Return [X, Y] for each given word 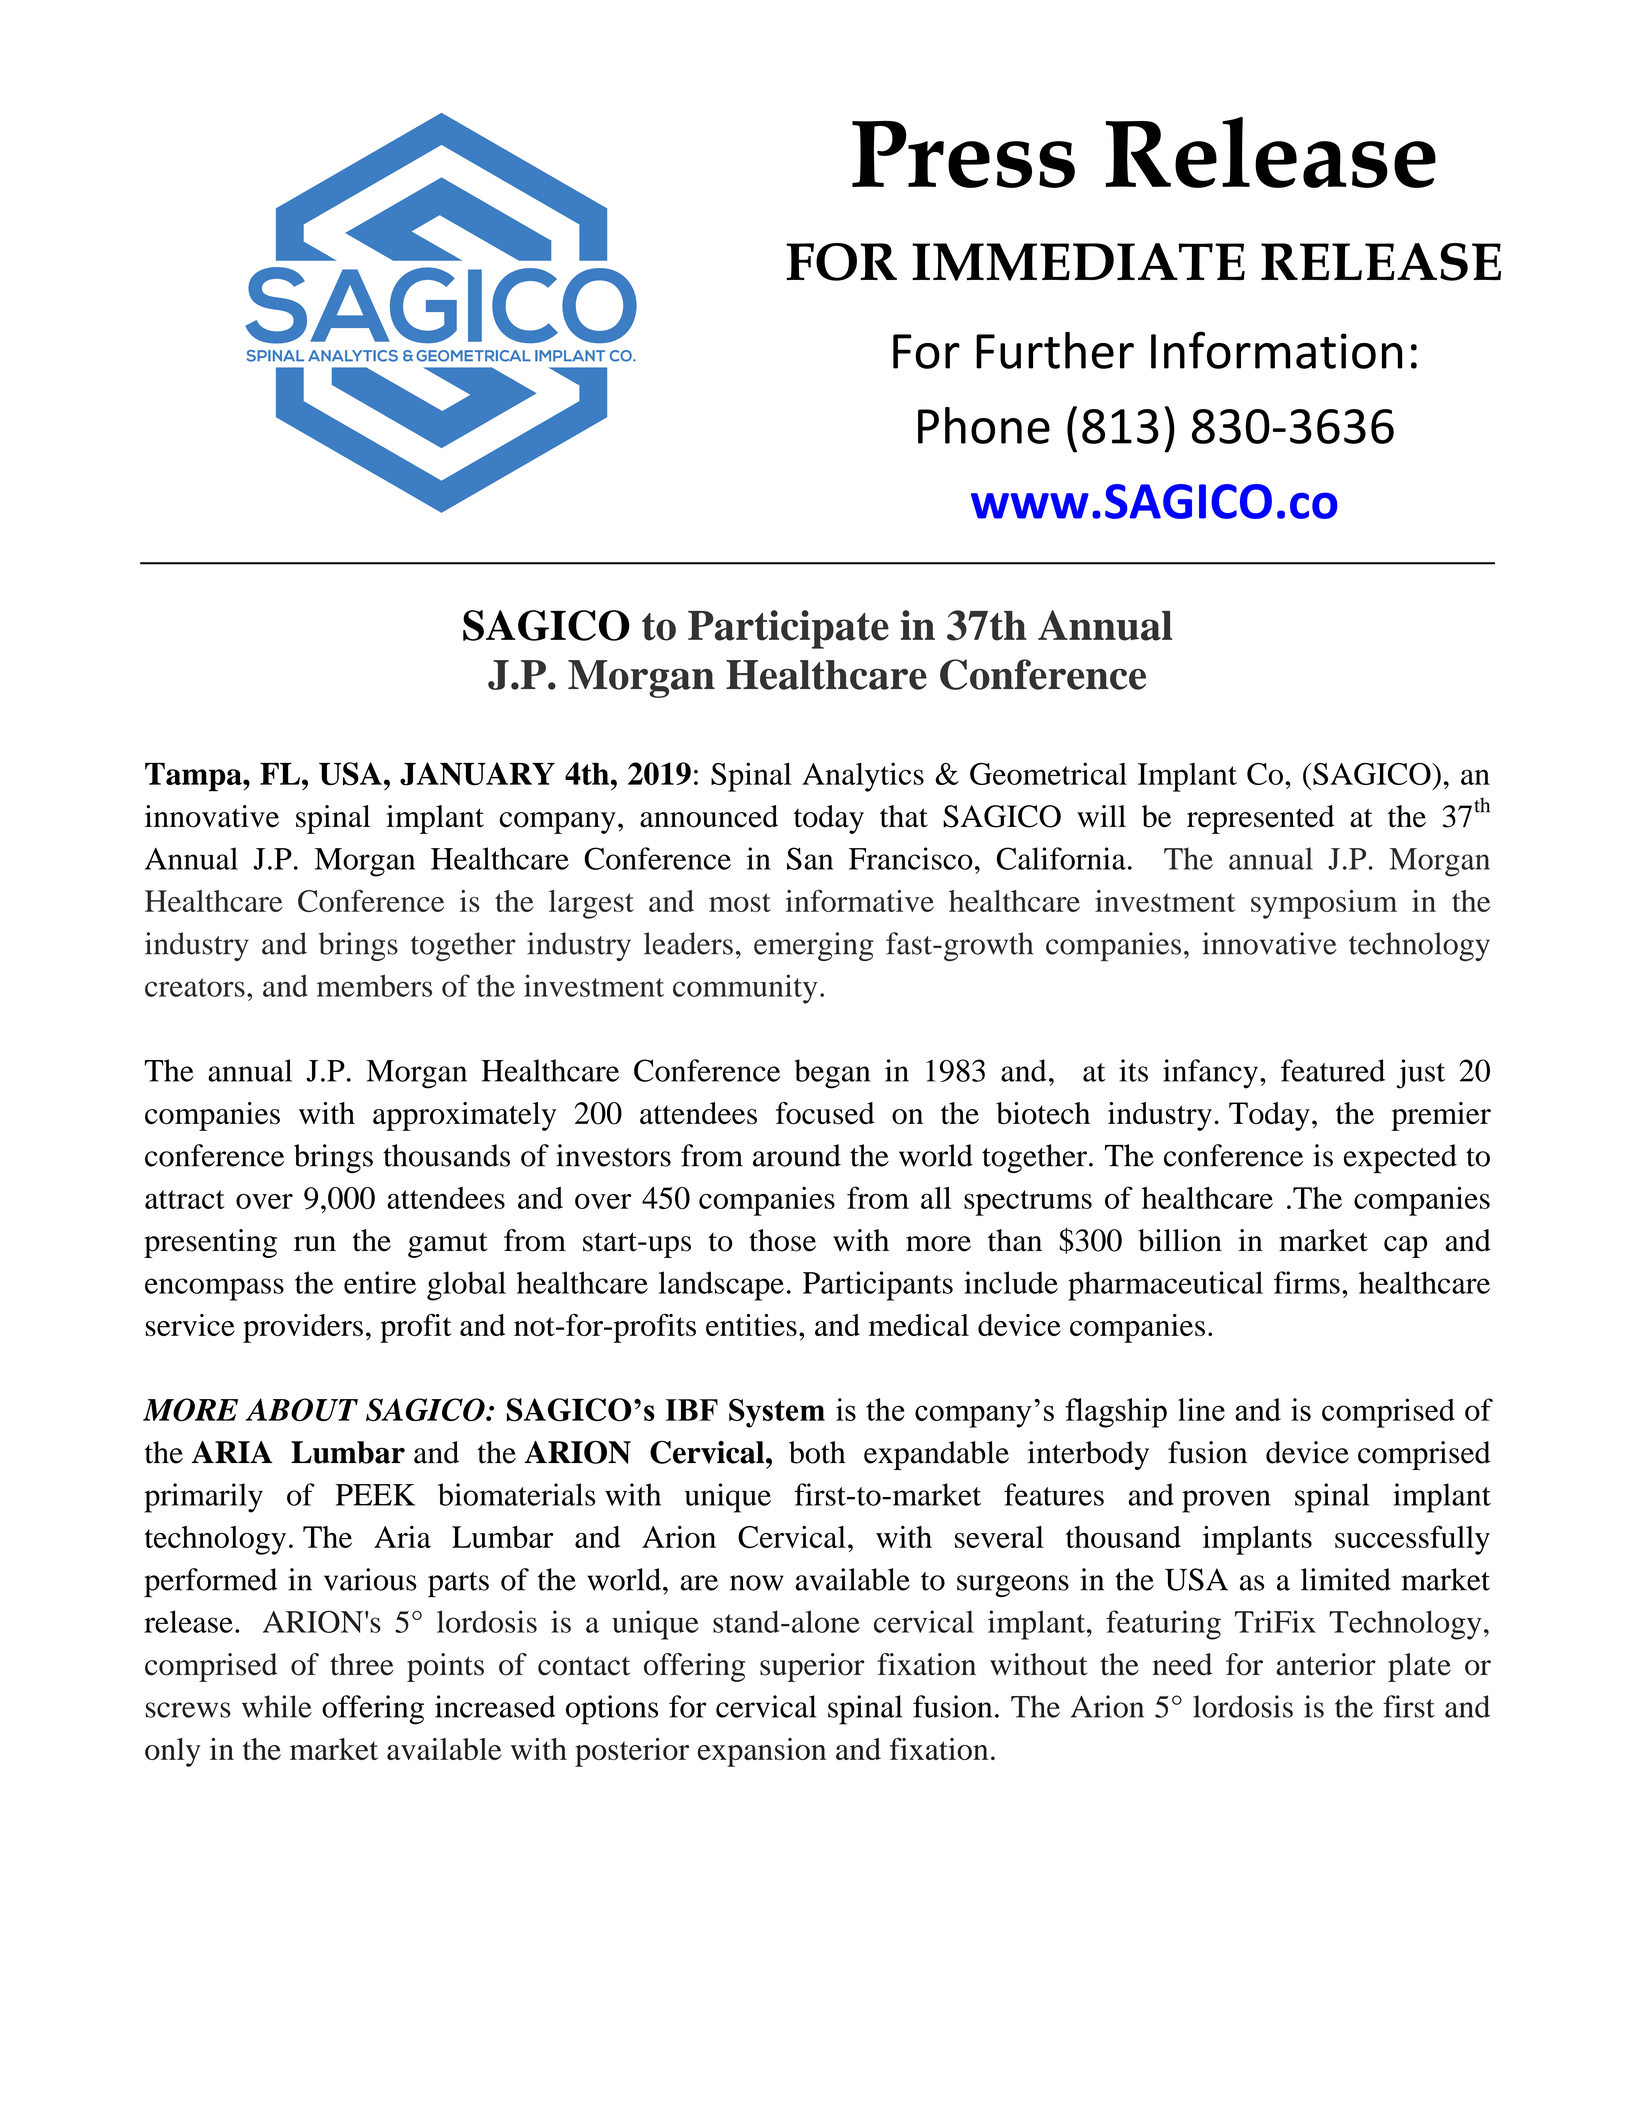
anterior [1326, 1664]
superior [812, 1667]
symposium [1324, 904]
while [277, 1706]
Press [963, 154]
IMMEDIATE [1078, 262]
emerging [813, 946]
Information [1276, 350]
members [374, 985]
